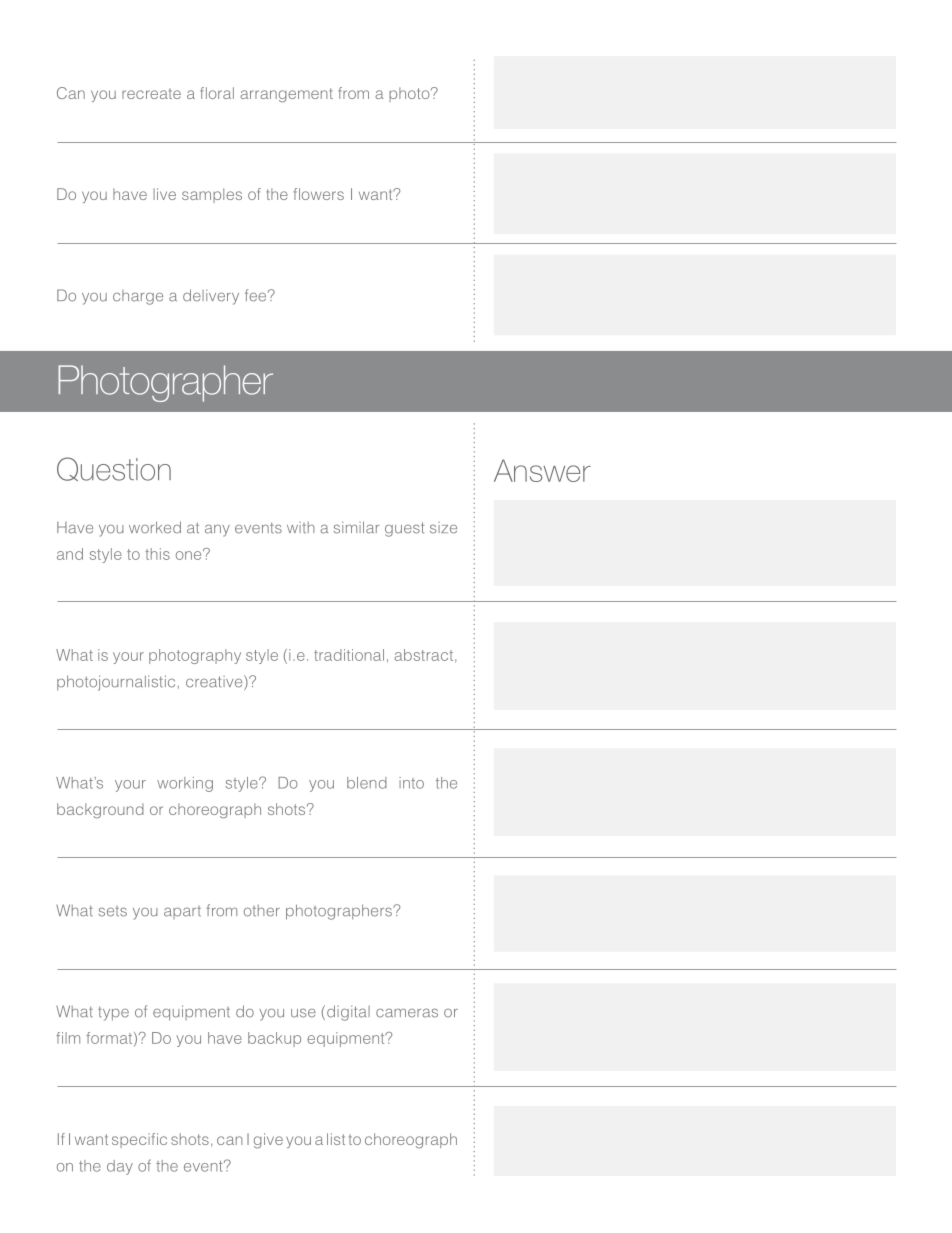  I want to click on flowers, so click(319, 194).
